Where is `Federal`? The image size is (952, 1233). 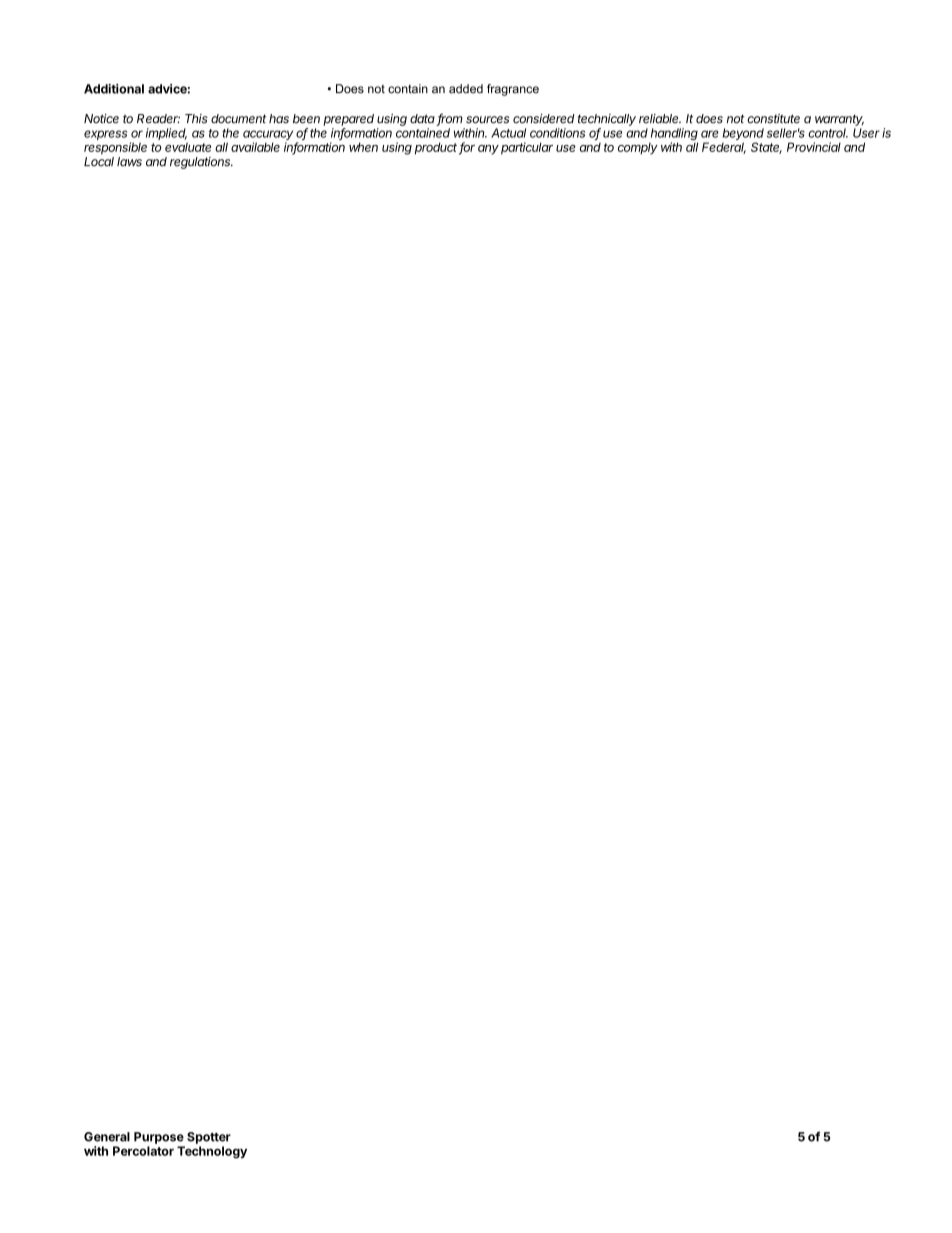 Federal is located at coordinates (724, 148).
